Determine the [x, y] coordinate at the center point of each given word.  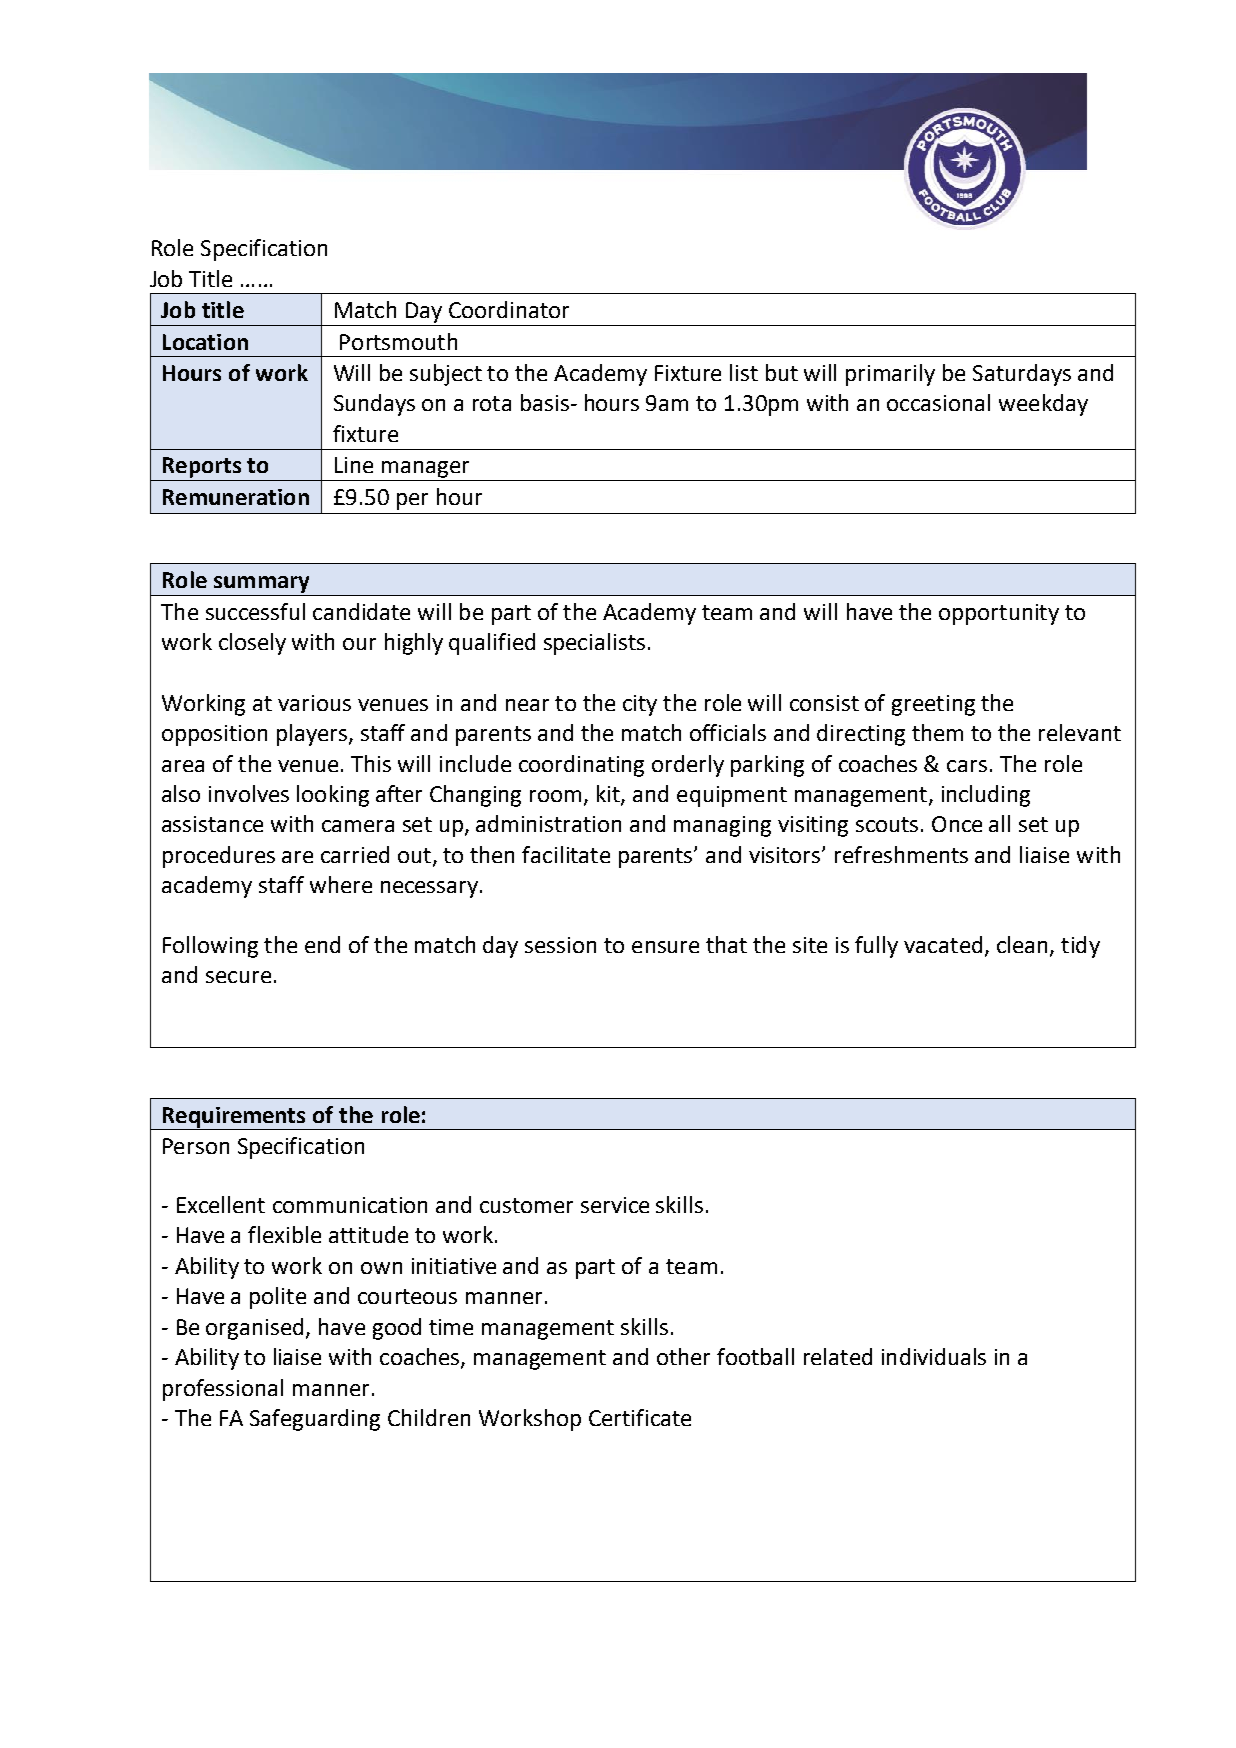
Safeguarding [315, 1420]
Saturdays [1022, 375]
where [341, 884]
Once [957, 824]
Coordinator [509, 309]
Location [205, 342]
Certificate [640, 1417]
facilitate [566, 854]
